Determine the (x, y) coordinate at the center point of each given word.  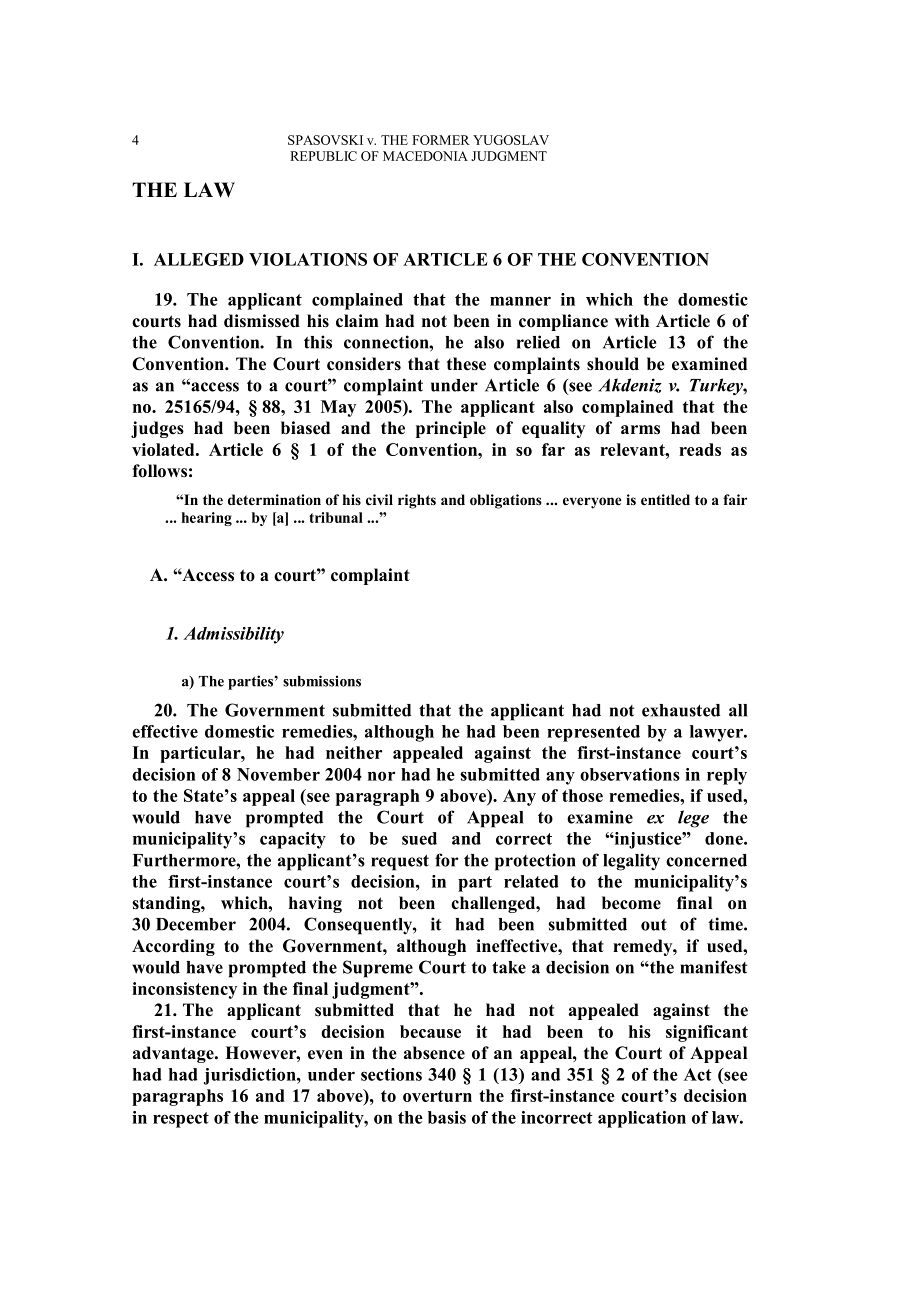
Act (698, 1074)
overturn (437, 1096)
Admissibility (233, 635)
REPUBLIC (323, 156)
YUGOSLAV (511, 140)
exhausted (681, 710)
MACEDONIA (425, 156)
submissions (322, 681)
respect (181, 1120)
